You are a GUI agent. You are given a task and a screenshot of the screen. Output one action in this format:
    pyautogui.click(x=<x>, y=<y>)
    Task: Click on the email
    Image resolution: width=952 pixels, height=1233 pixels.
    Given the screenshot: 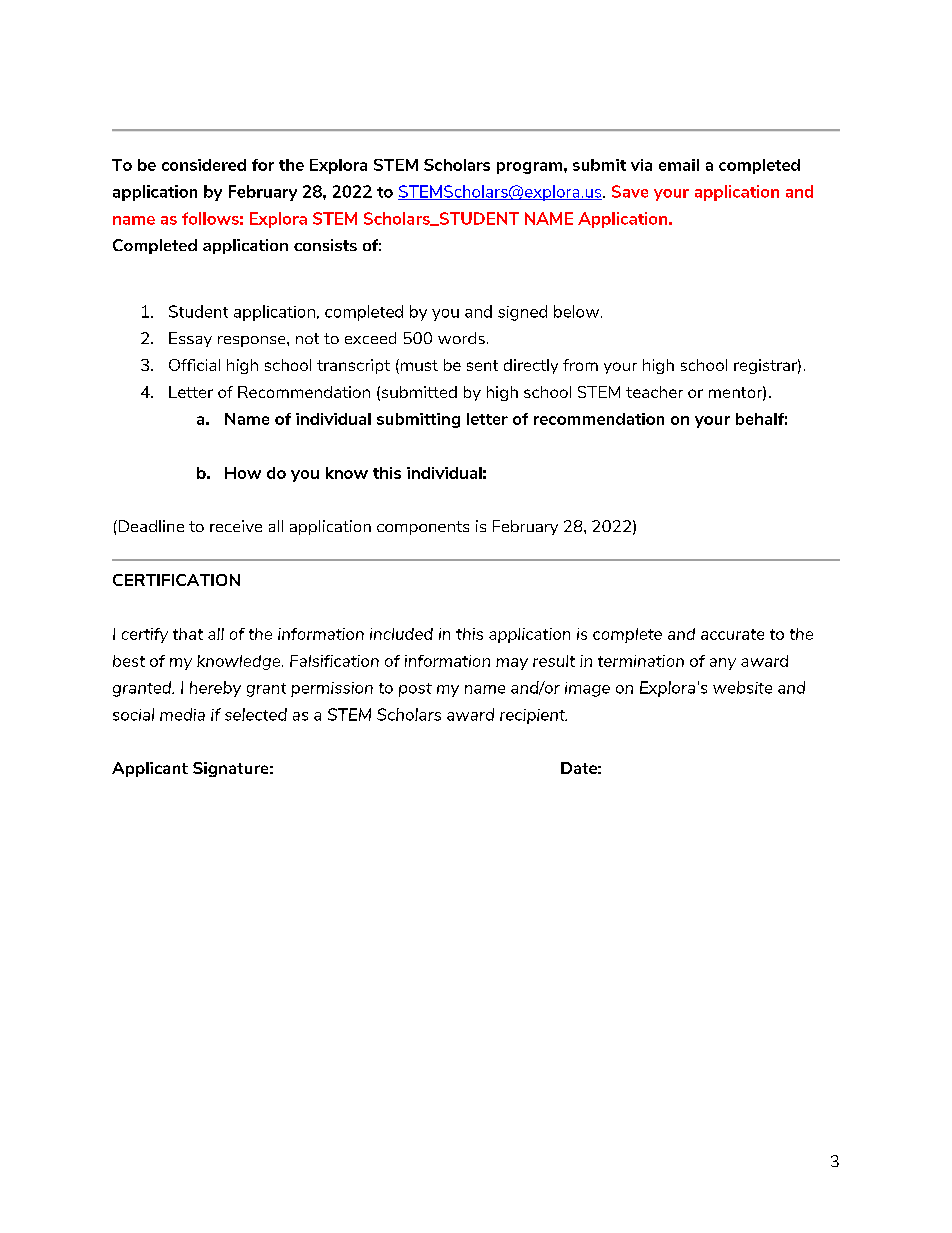 What is the action you would take?
    pyautogui.click(x=679, y=165)
